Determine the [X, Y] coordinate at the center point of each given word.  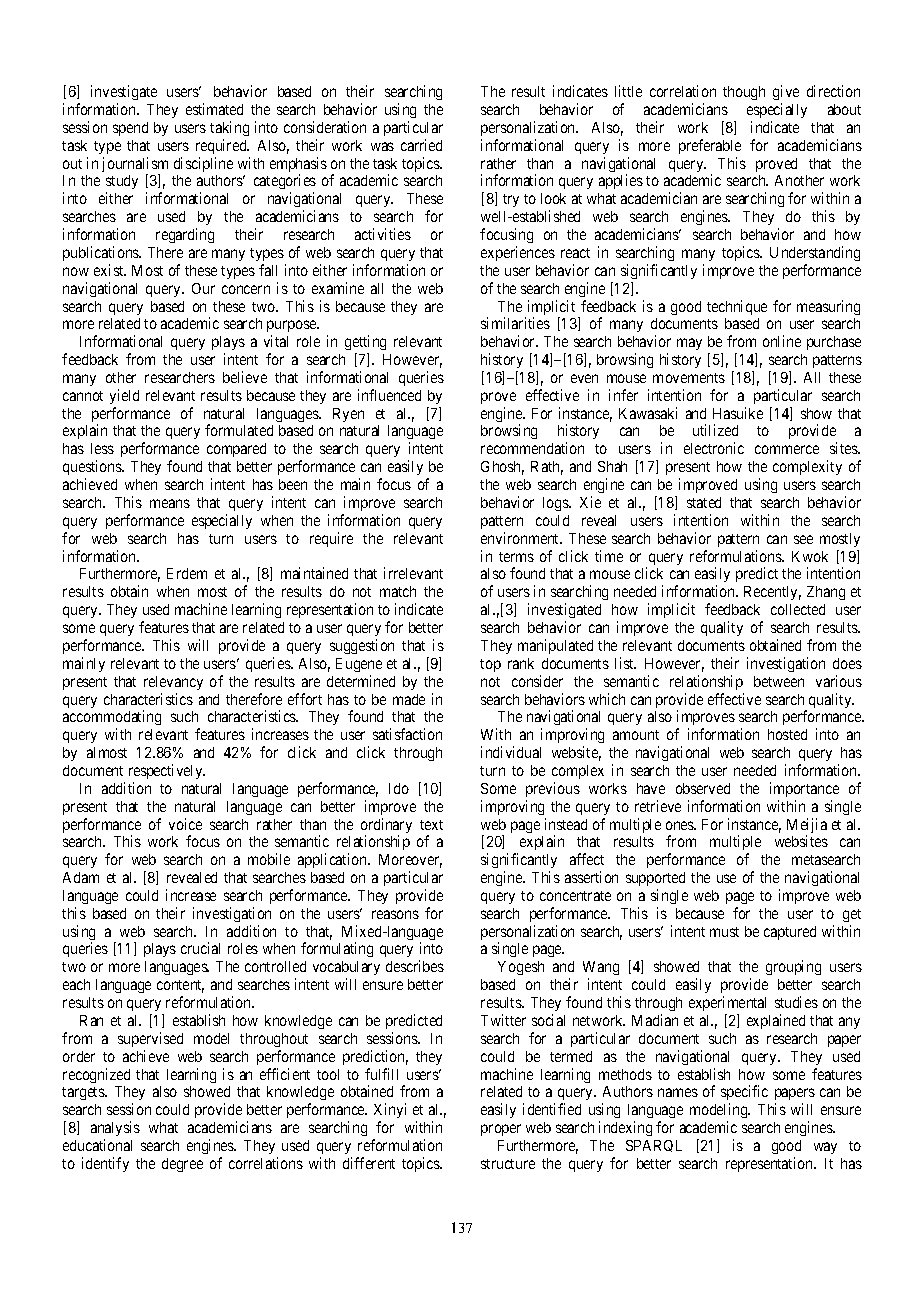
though [744, 93]
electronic [714, 448]
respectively [167, 771]
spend [130, 129]
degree [182, 1165]
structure [508, 1164]
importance [804, 789]
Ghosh [502, 468]
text [431, 825]
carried [421, 145]
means [170, 503]
